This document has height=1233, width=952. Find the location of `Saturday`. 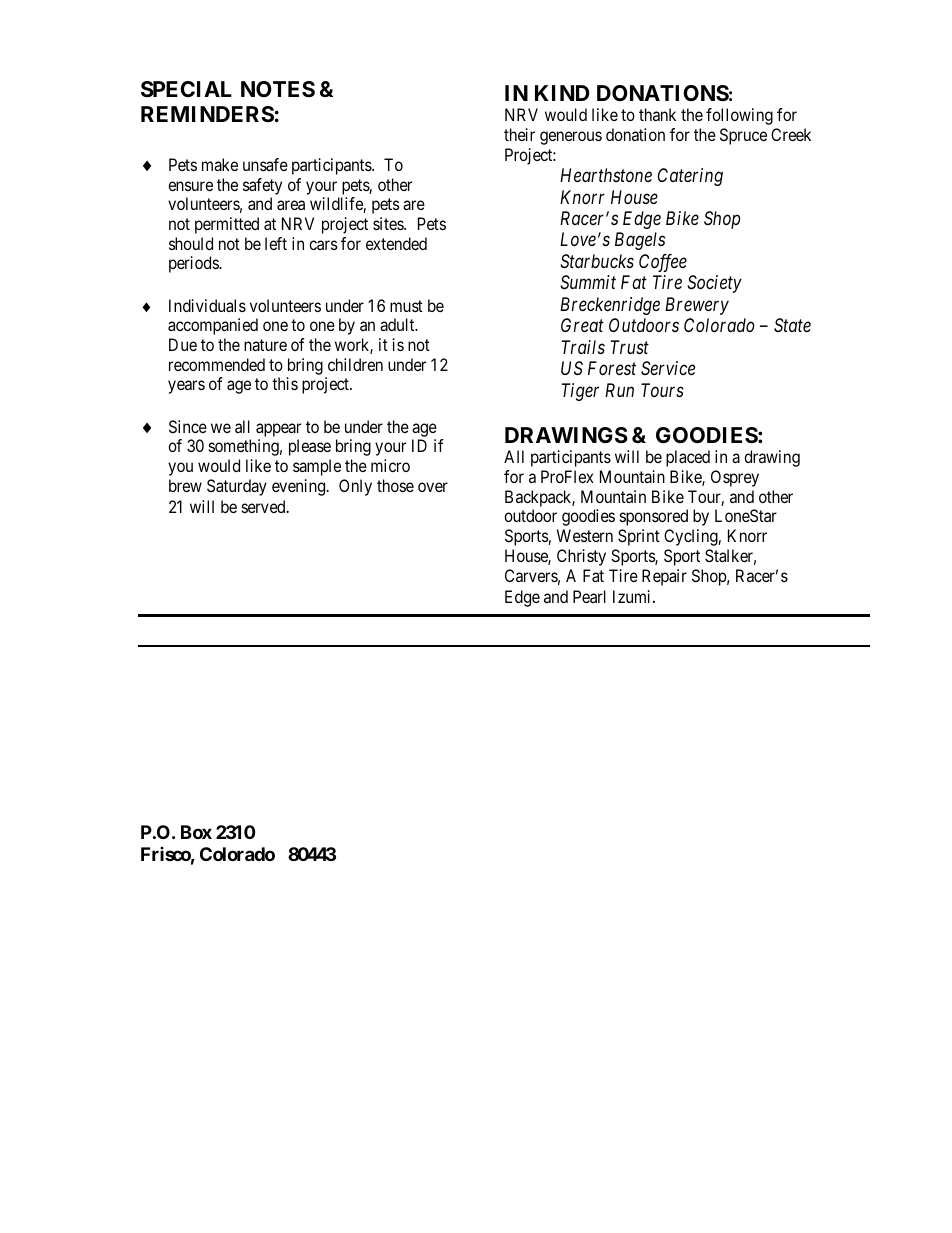

Saturday is located at coordinates (237, 487).
